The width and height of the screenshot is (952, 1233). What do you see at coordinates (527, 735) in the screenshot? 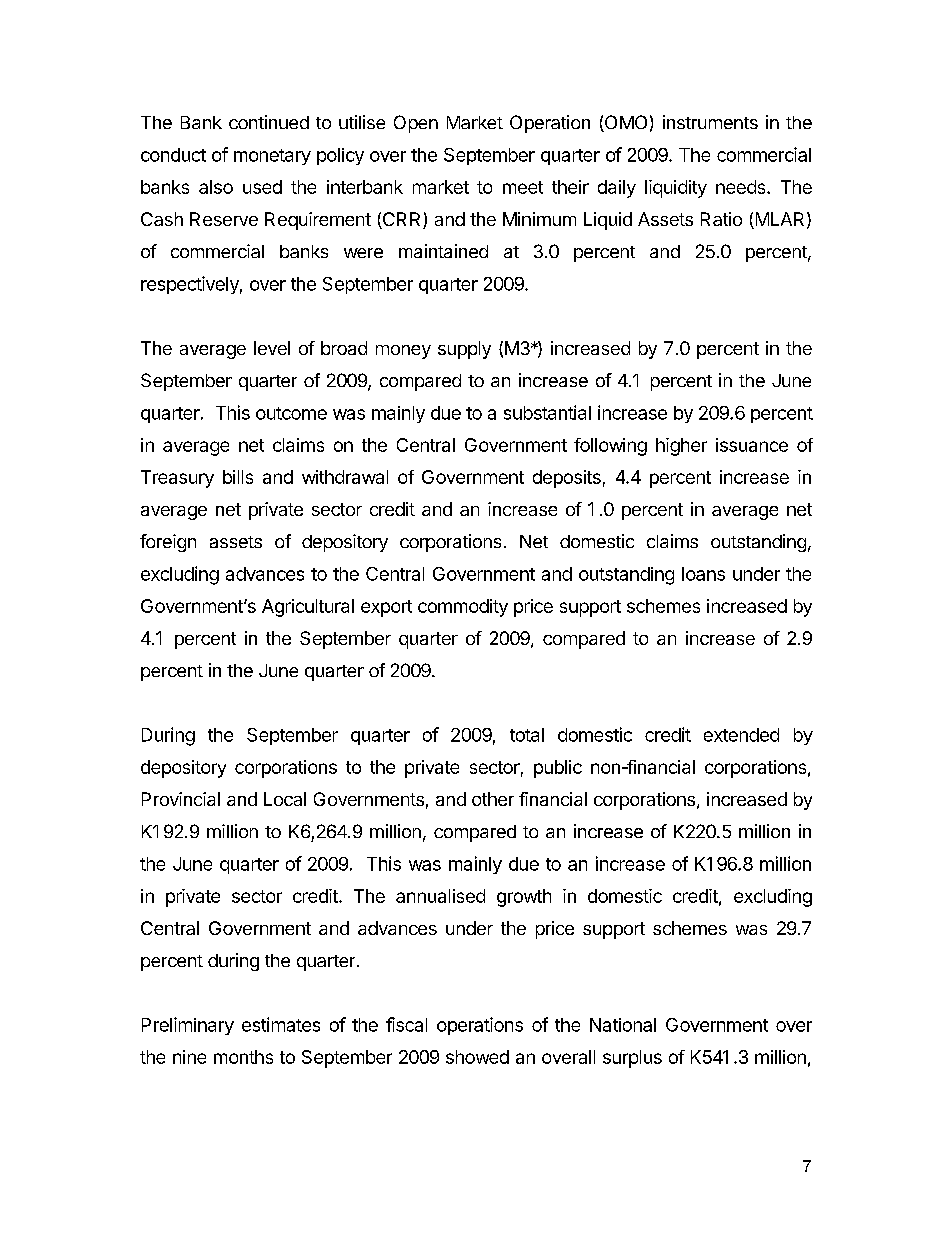
I see `total` at bounding box center [527, 735].
